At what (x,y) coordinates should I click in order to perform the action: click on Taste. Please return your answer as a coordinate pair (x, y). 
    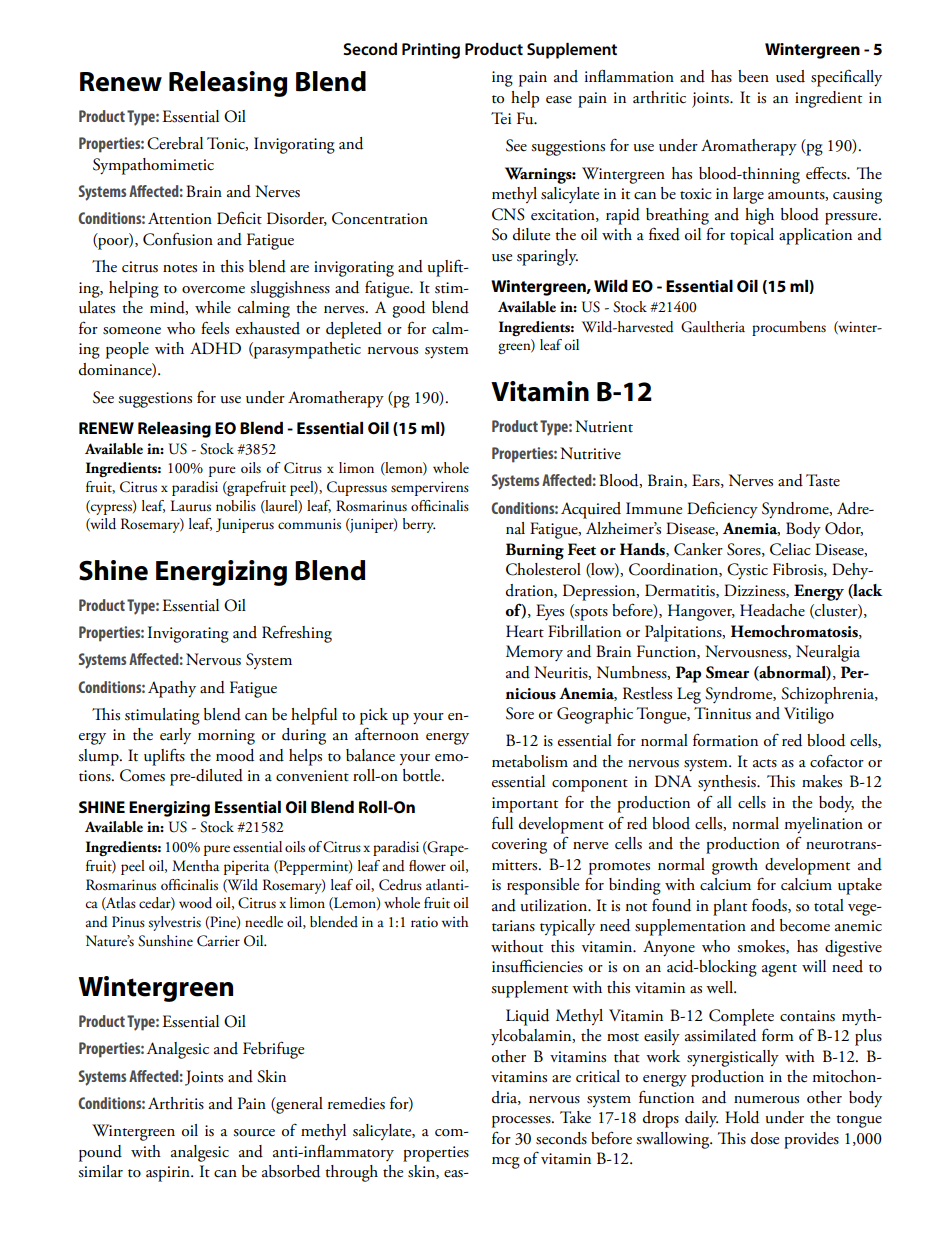
    Looking at the image, I should click on (823, 480).
